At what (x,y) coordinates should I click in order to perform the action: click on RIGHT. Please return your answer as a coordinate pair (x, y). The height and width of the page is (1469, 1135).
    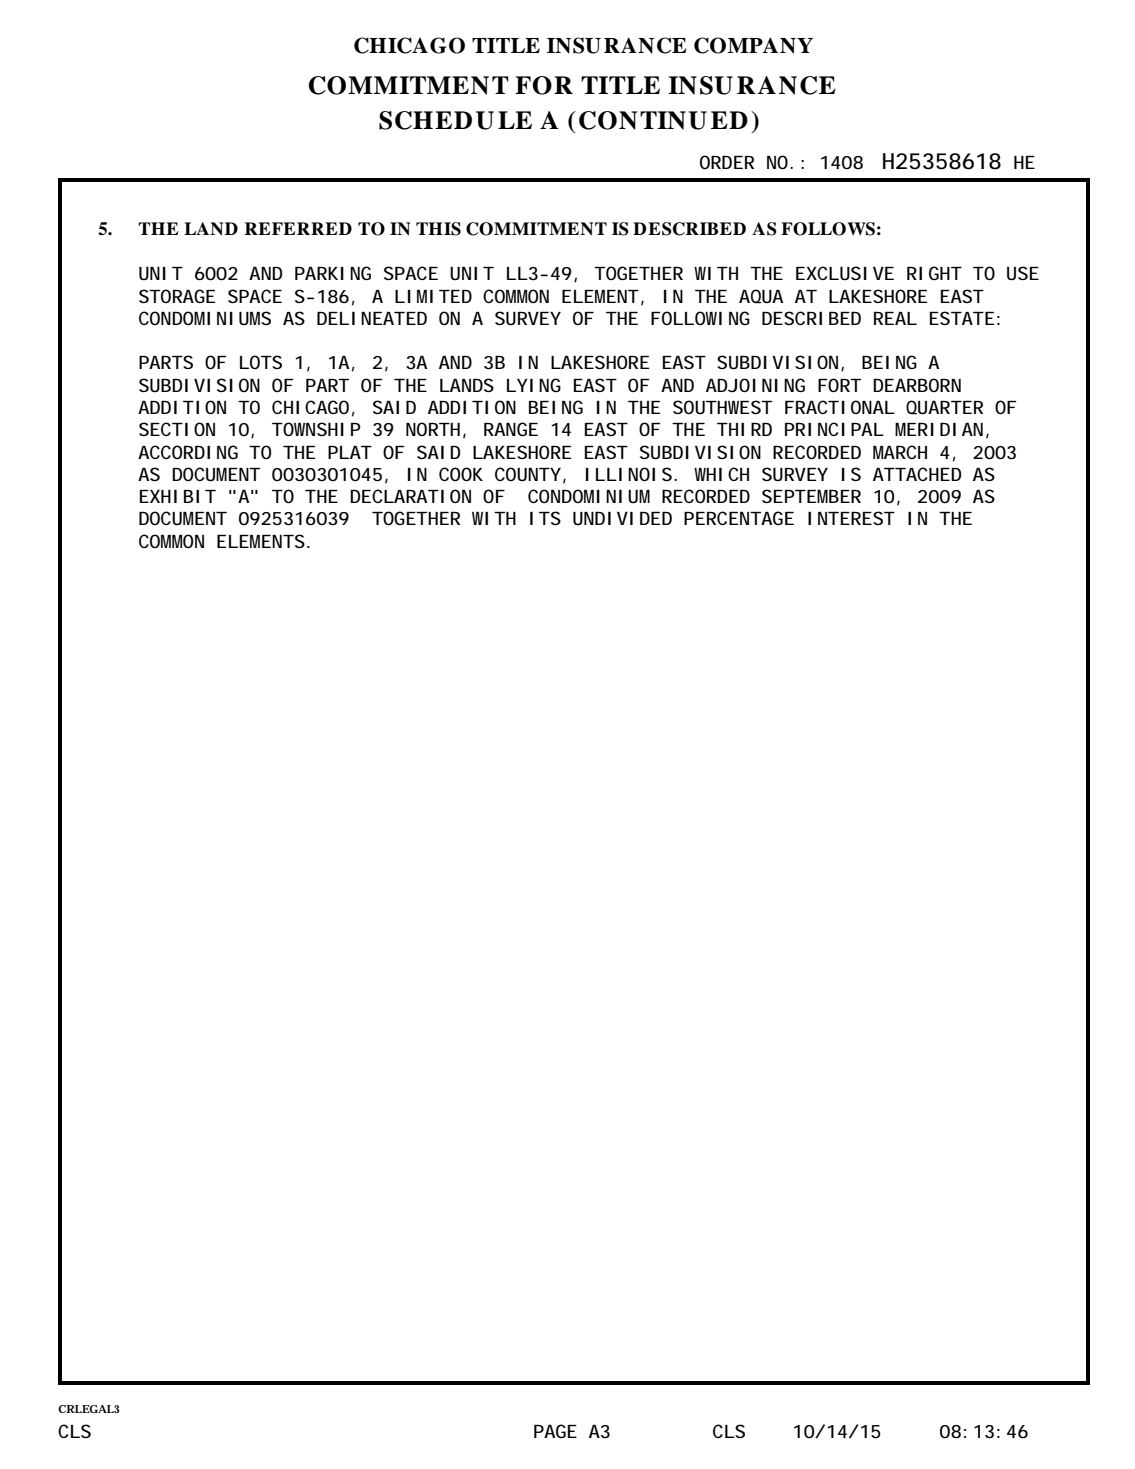
    Looking at the image, I should click on (933, 273).
